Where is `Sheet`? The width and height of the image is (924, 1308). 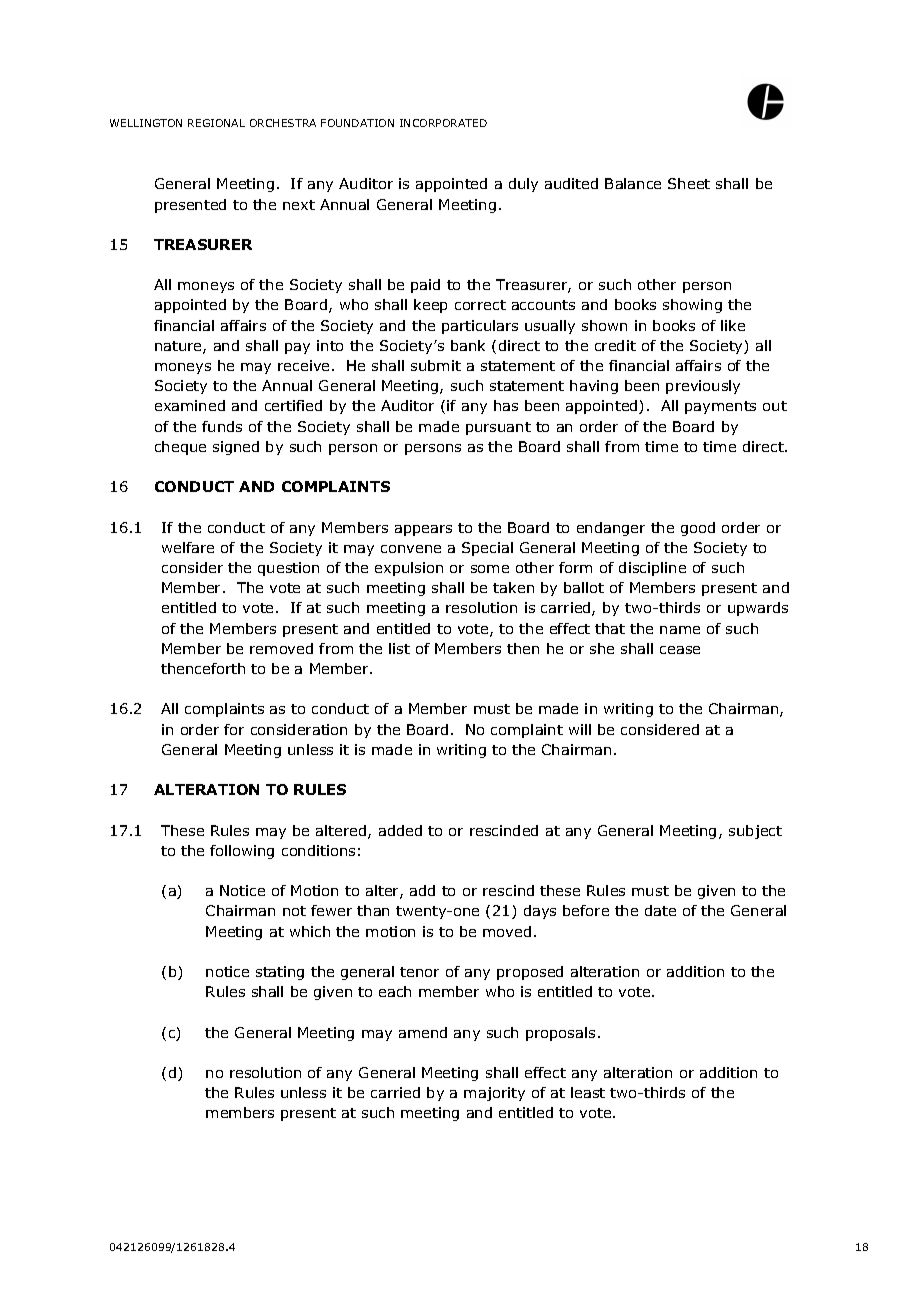
Sheet is located at coordinates (689, 183).
